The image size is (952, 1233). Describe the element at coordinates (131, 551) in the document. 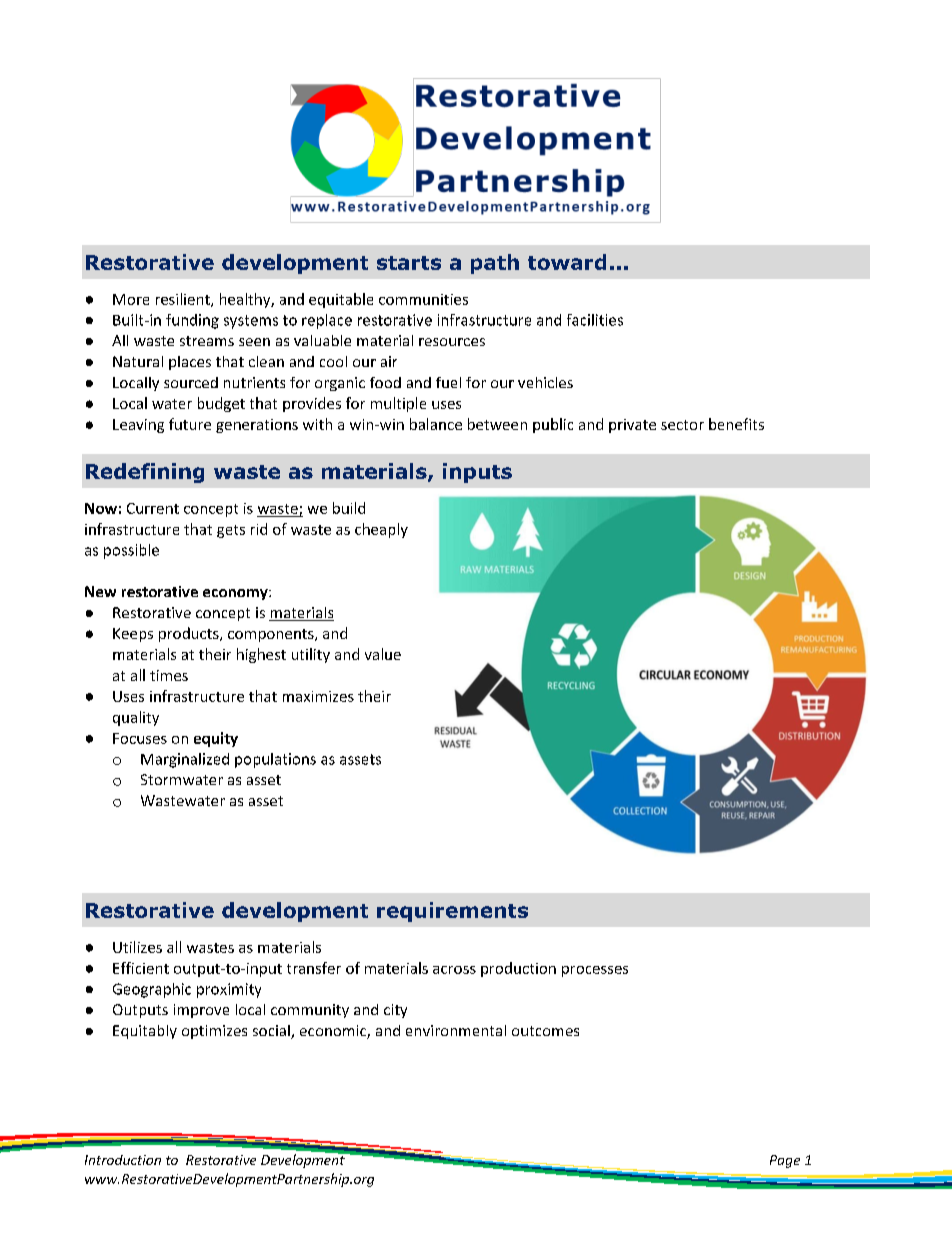

I see `possible` at that location.
